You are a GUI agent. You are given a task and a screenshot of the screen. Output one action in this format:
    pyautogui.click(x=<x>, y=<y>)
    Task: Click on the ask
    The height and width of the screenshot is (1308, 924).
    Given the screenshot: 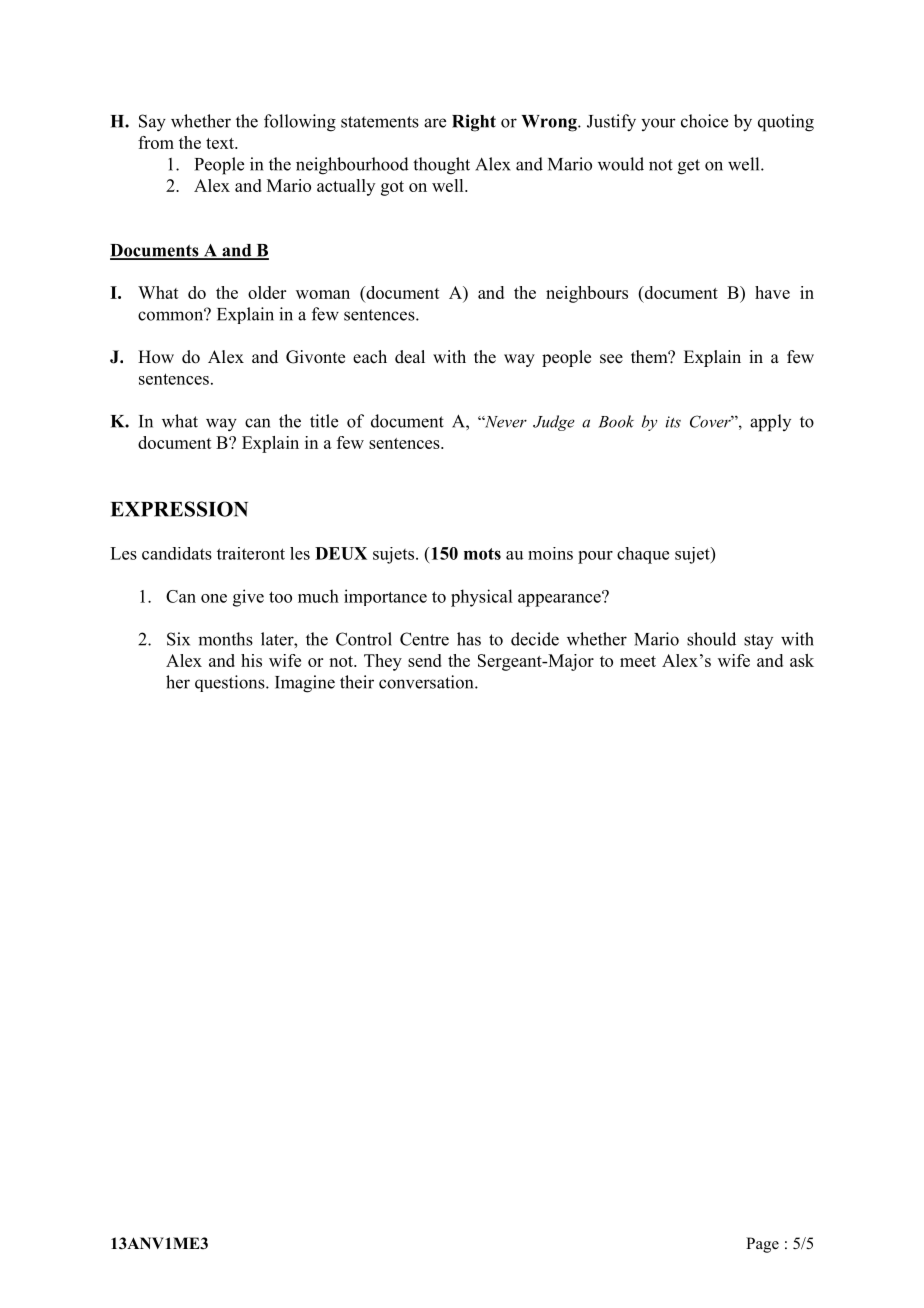 What is the action you would take?
    pyautogui.click(x=802, y=660)
